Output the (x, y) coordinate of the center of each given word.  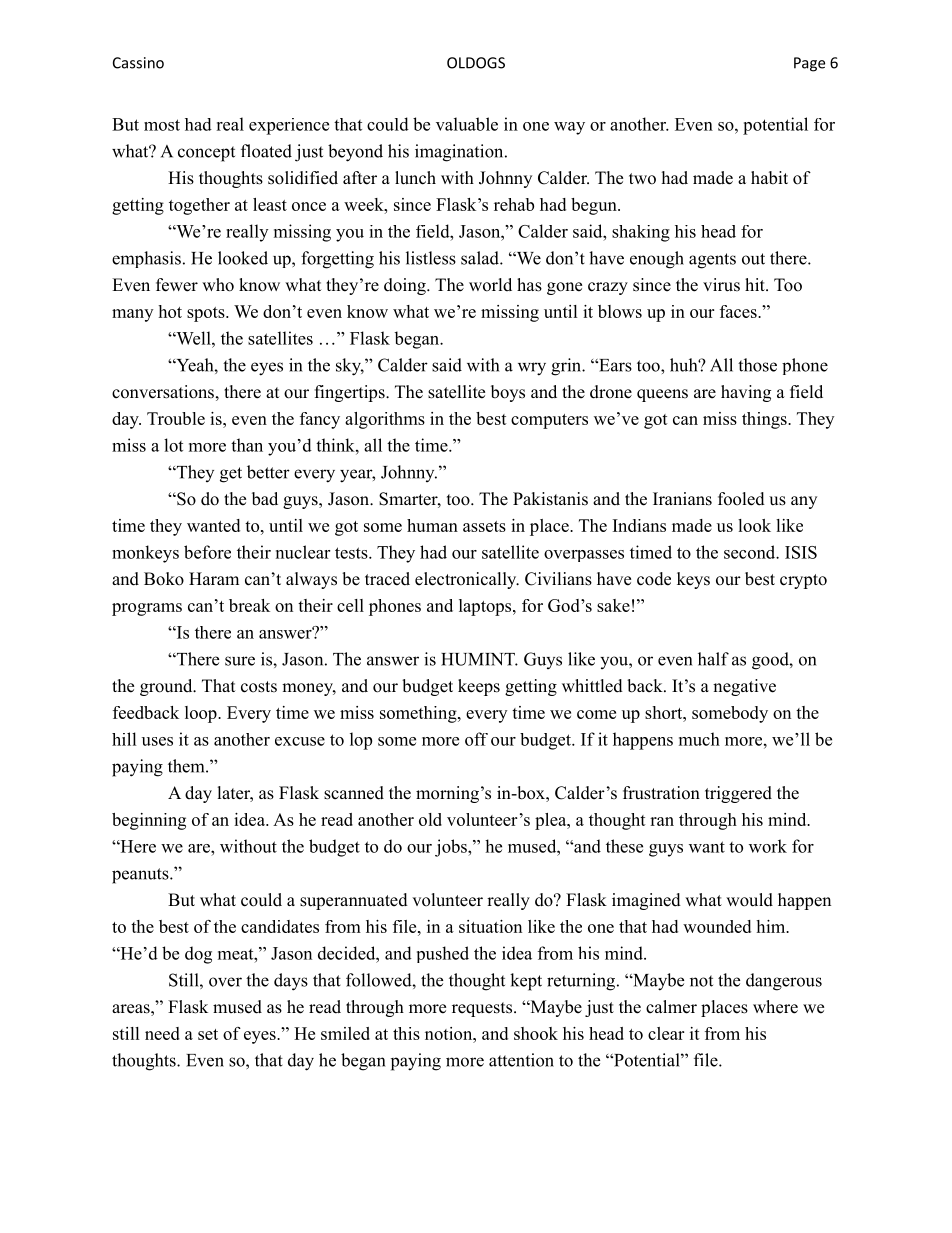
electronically (467, 580)
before (207, 552)
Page (809, 64)
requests (482, 1009)
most (162, 125)
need (162, 1033)
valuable (467, 124)
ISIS (801, 552)
